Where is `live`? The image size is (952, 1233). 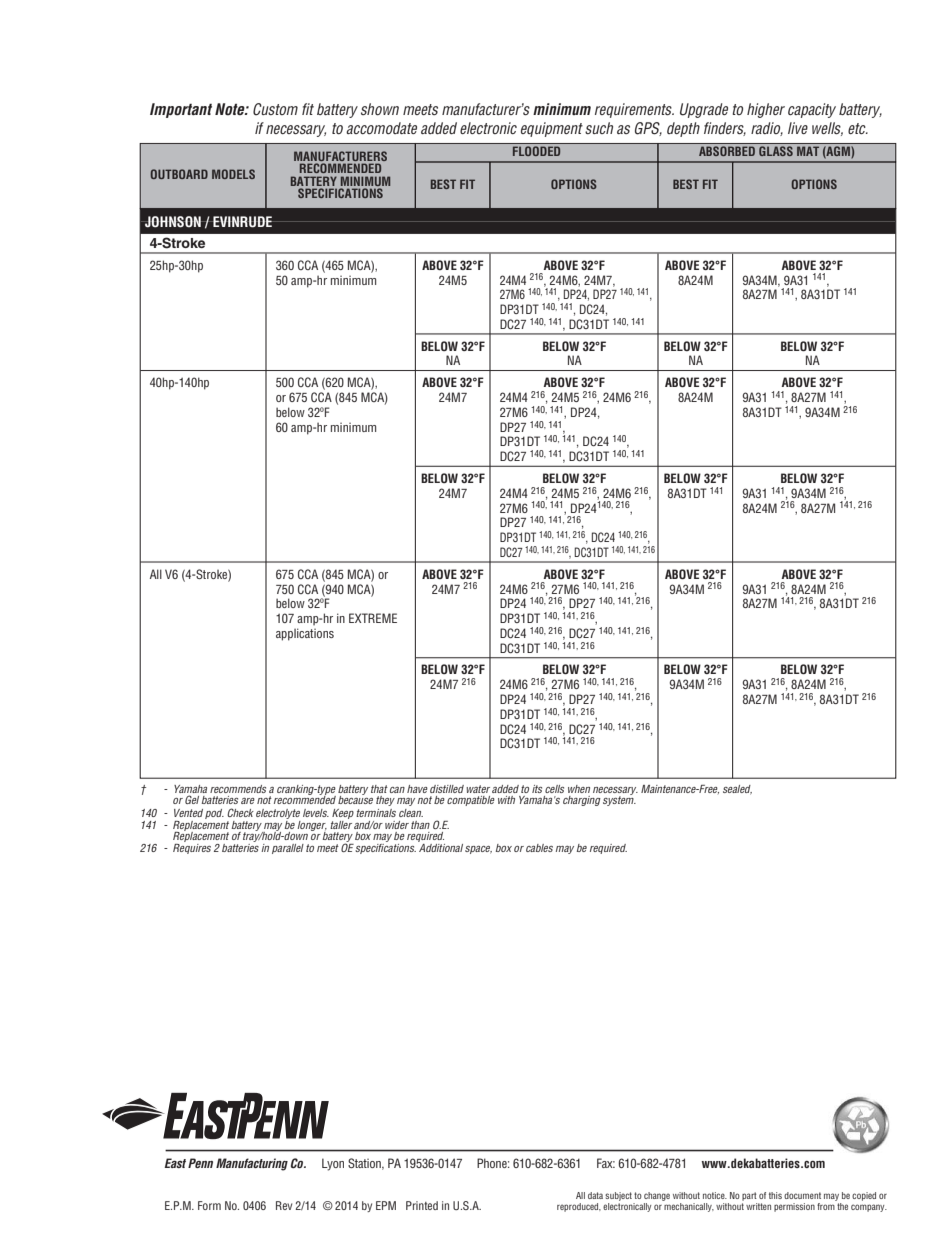
live is located at coordinates (798, 128).
